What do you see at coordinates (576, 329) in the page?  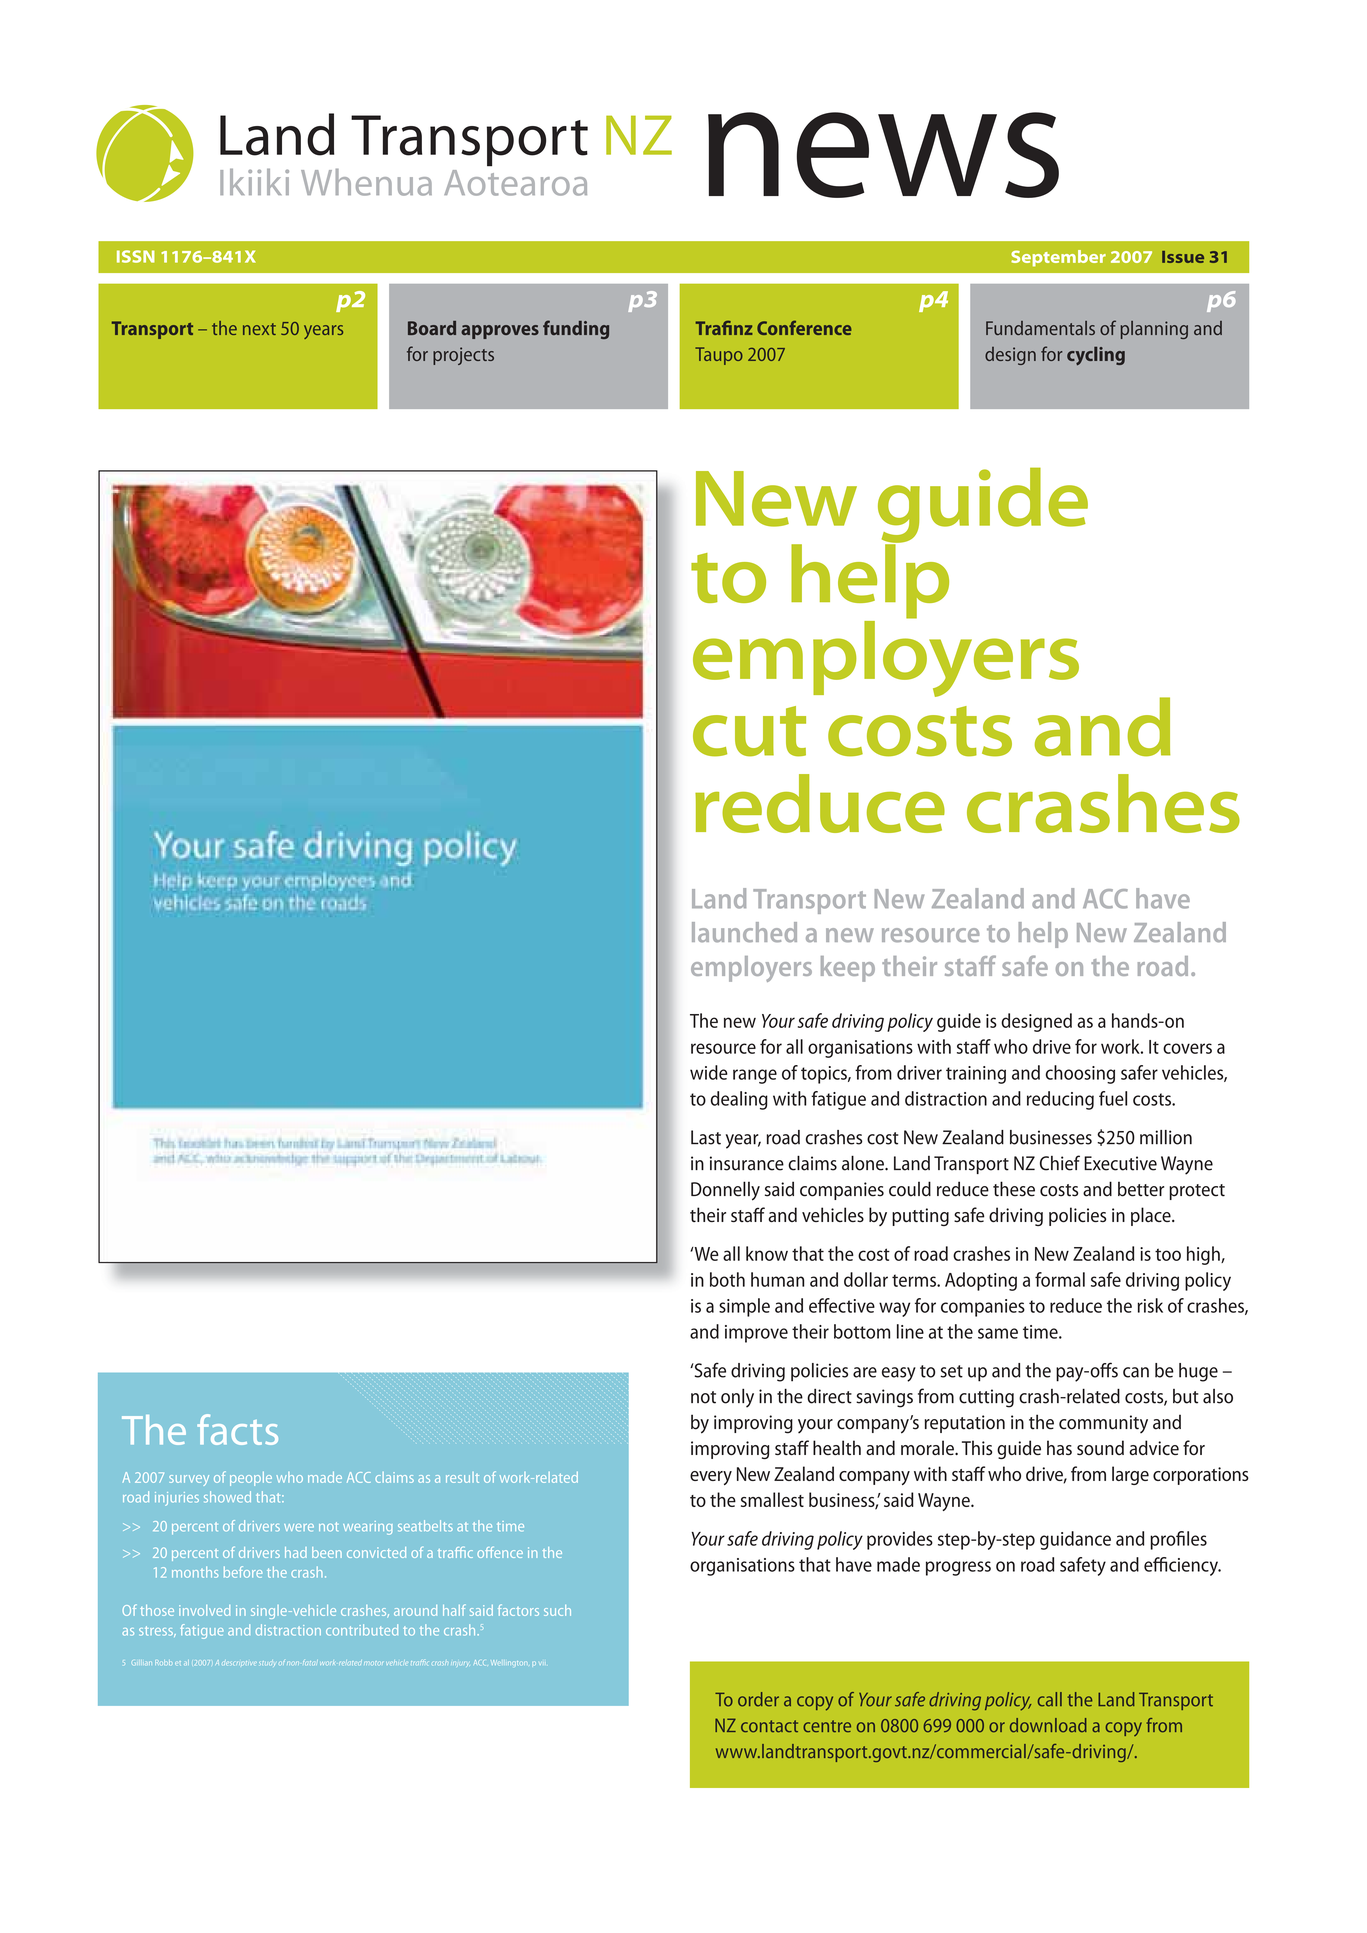 I see `funding` at bounding box center [576, 329].
